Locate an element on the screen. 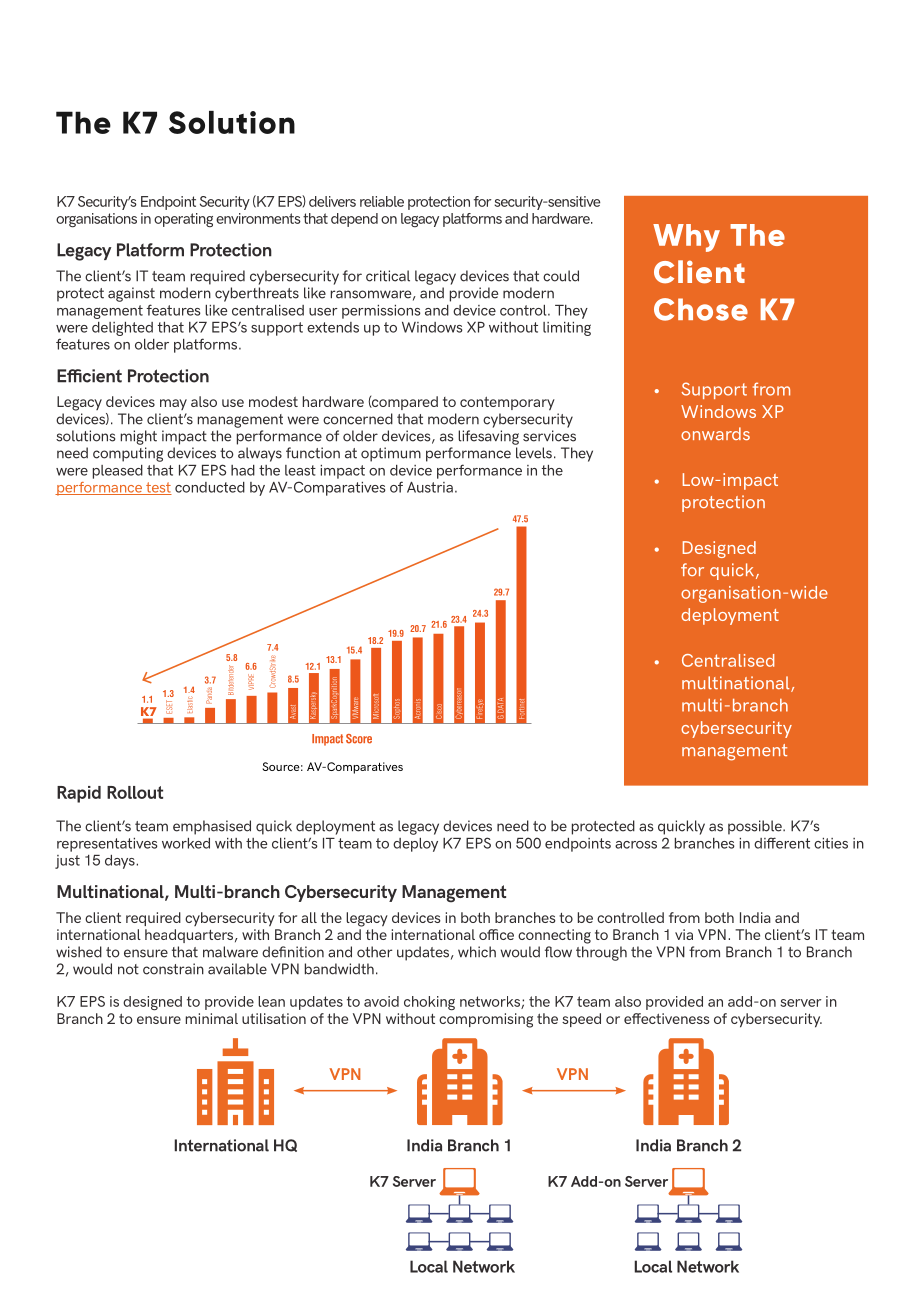  operating is located at coordinates (183, 220).
